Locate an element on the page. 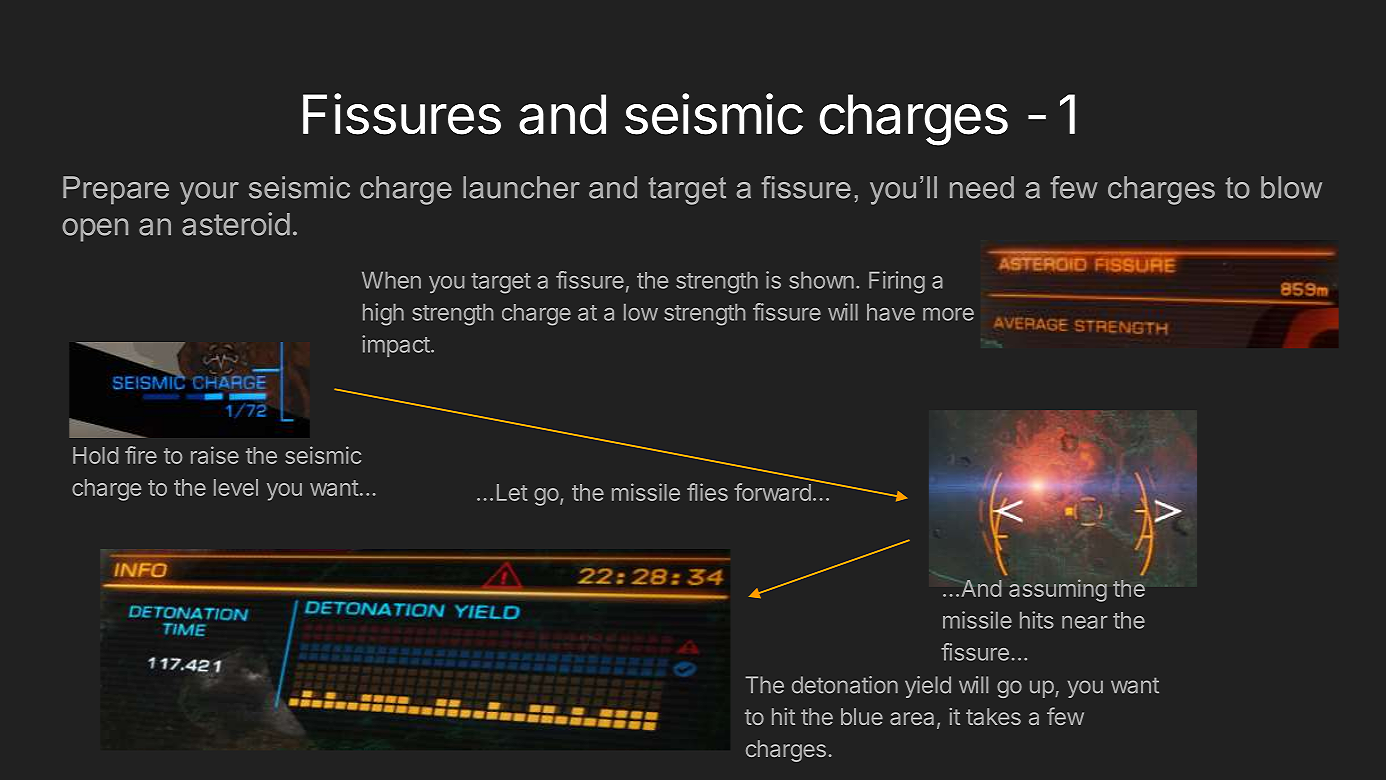  your is located at coordinates (209, 193).
